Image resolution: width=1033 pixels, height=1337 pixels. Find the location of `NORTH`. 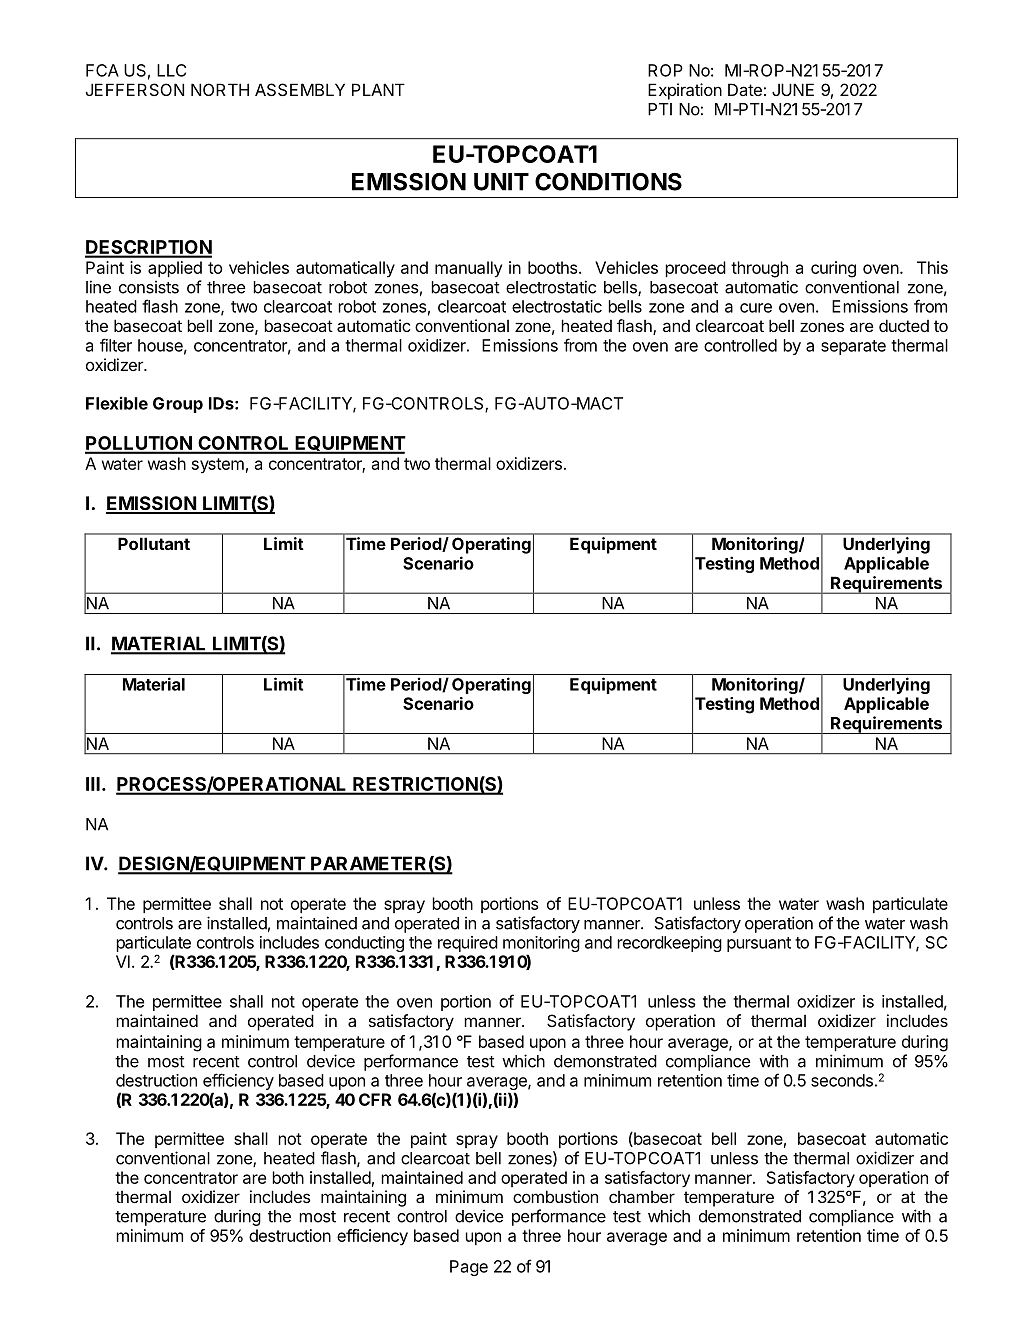

NORTH is located at coordinates (220, 89).
